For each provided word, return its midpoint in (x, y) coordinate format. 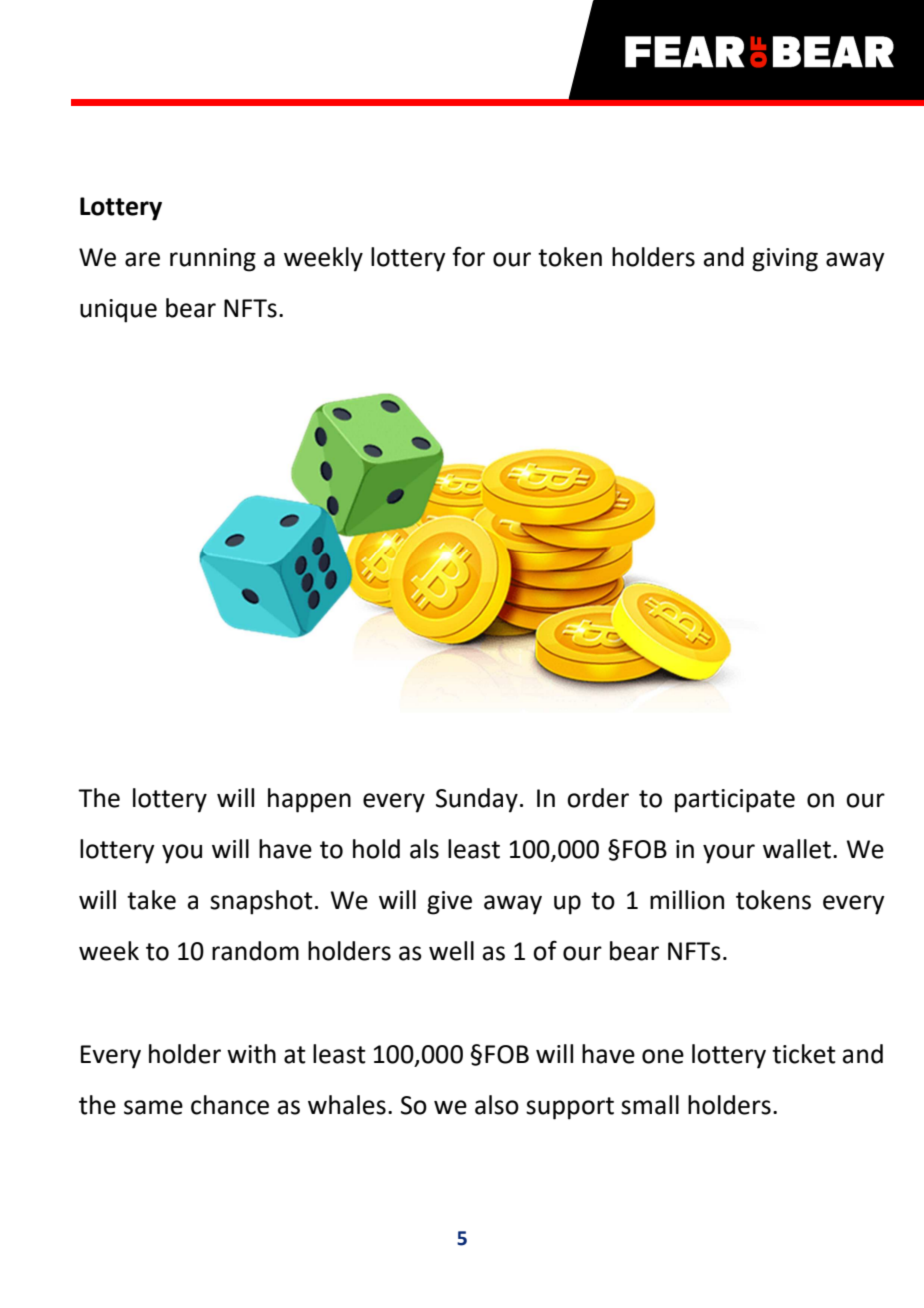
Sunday (477, 800)
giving (785, 260)
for (468, 256)
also (497, 1105)
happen (309, 800)
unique (118, 311)
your (729, 854)
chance (230, 1105)
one (663, 1056)
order (598, 798)
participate (735, 801)
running (213, 260)
